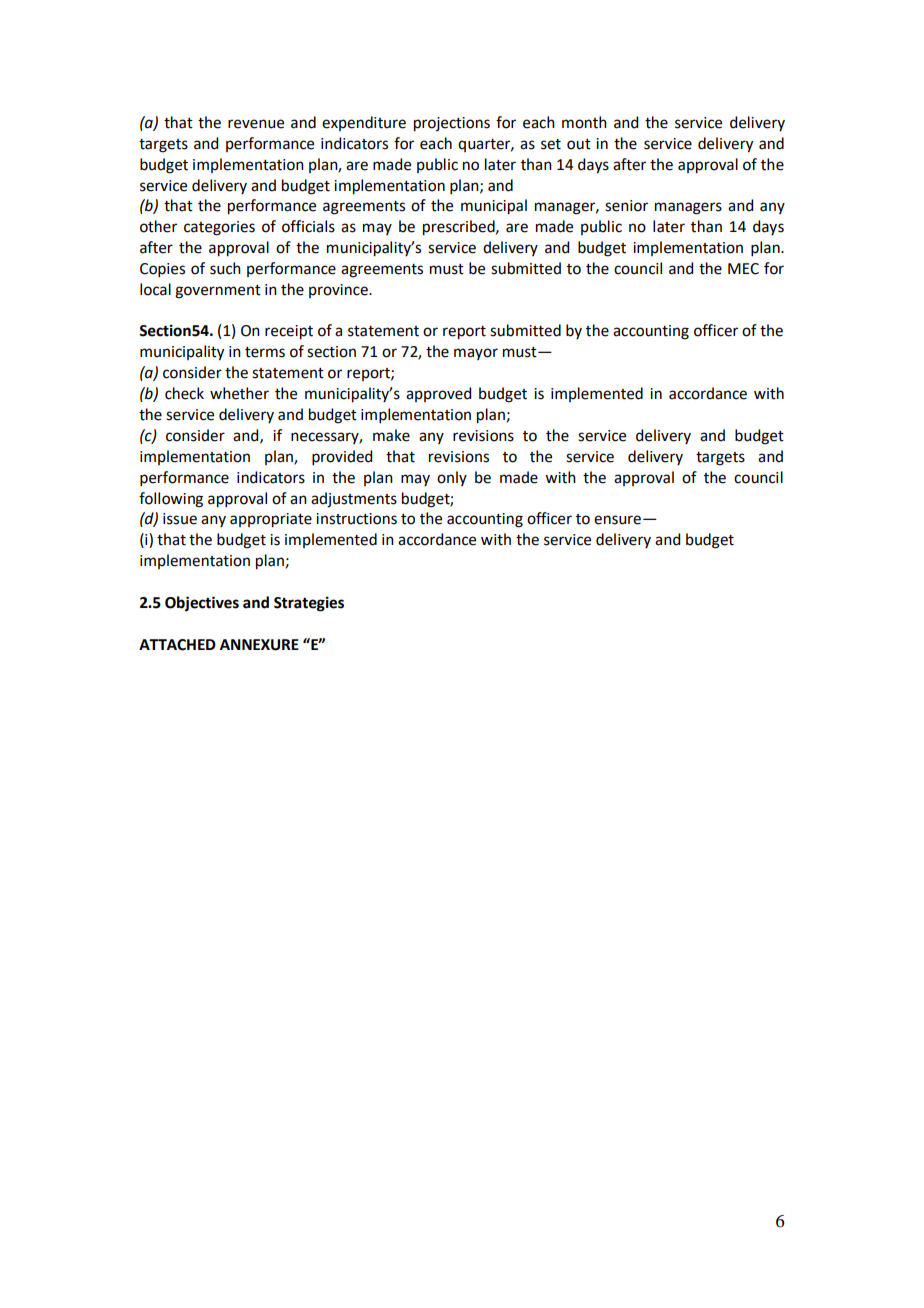 This screenshot has height=1308, width=924. I want to click on ensure, so click(617, 520).
